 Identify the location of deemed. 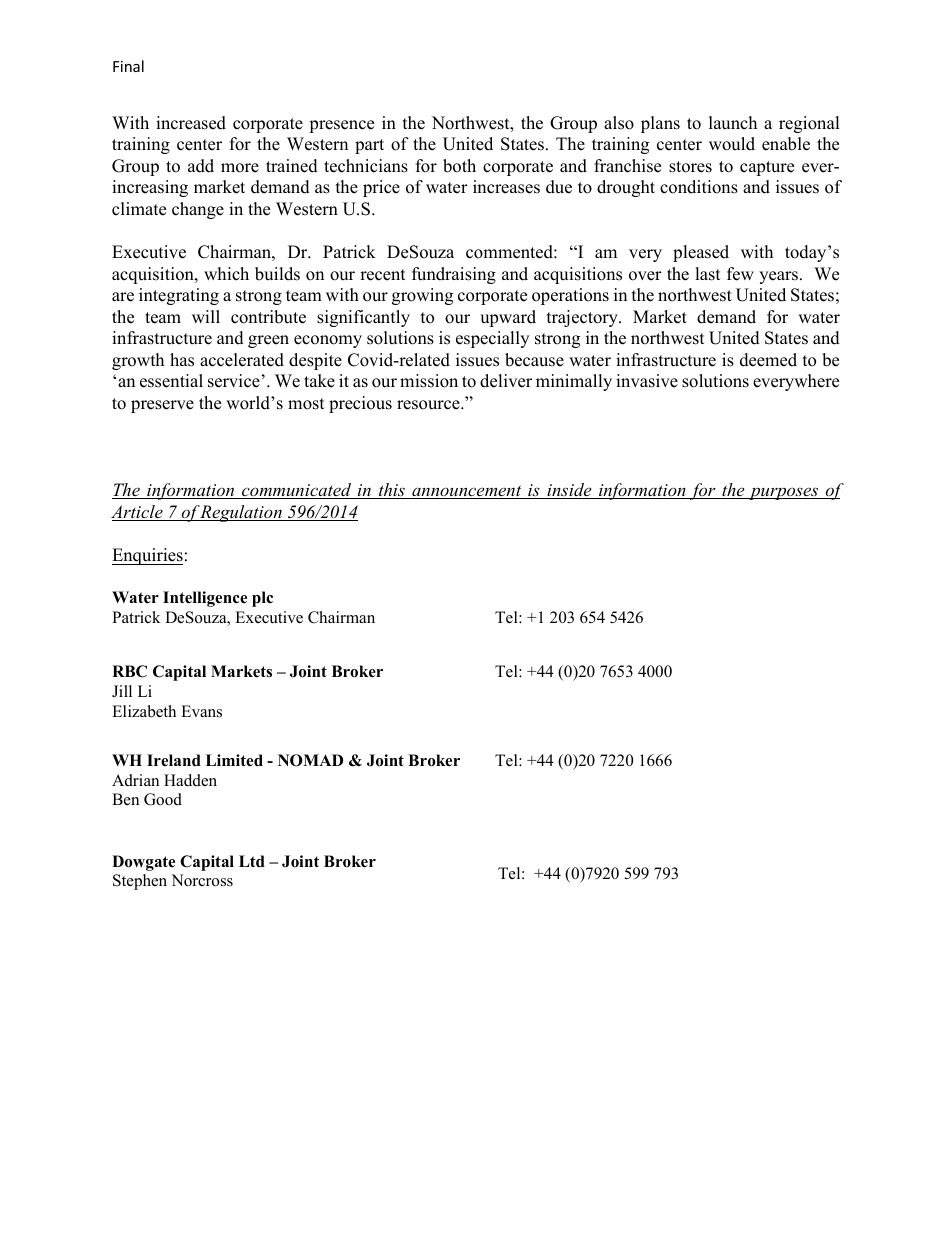
(768, 360).
